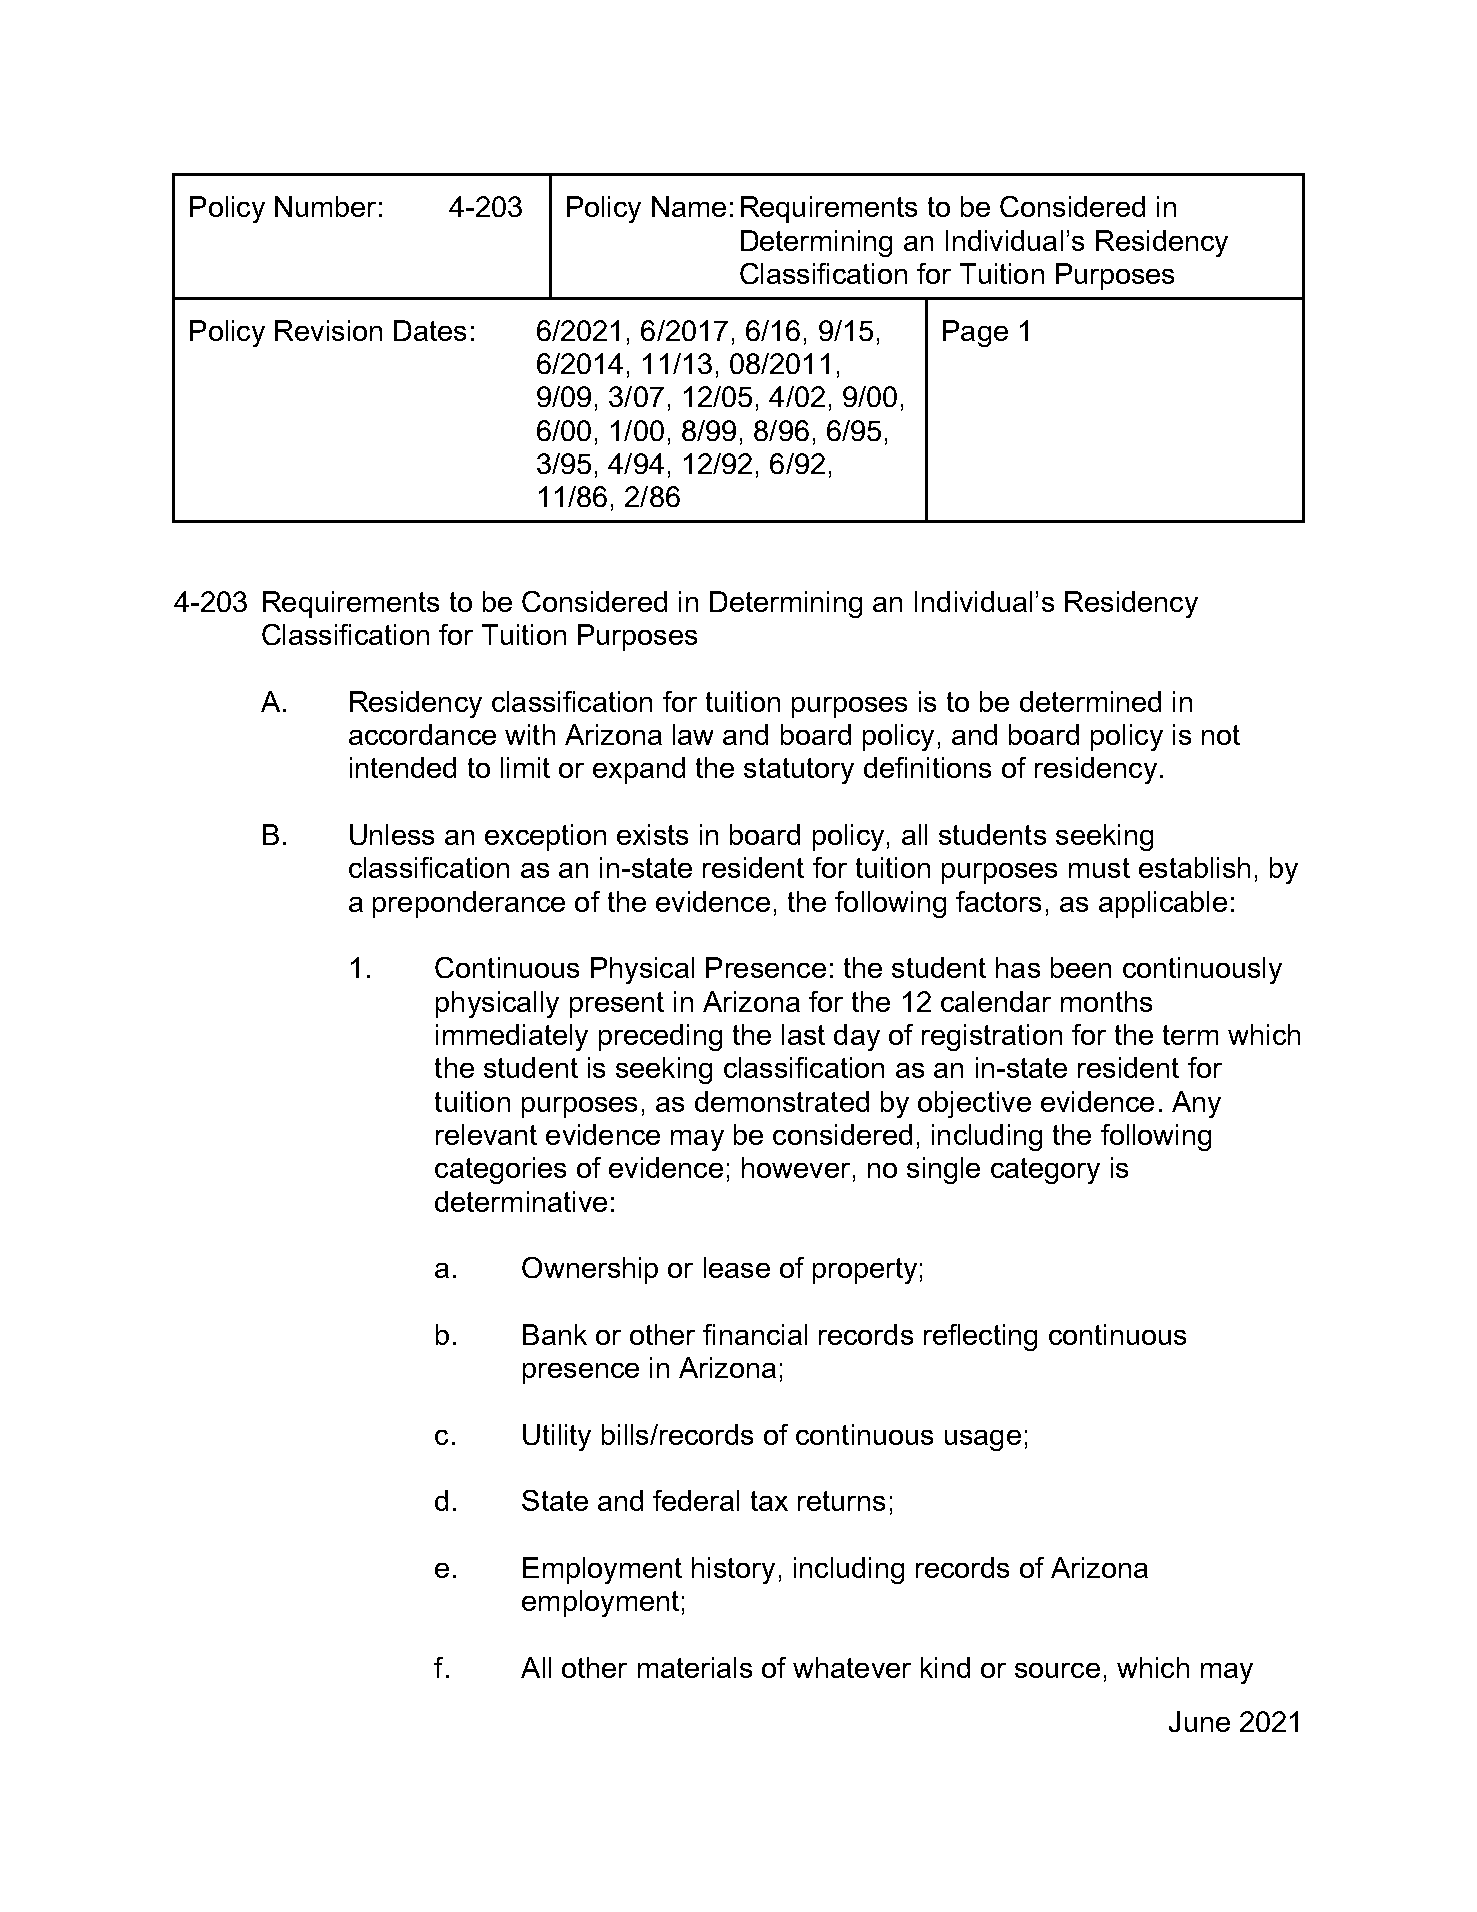 The width and height of the document is (1477, 1912). Describe the element at coordinates (695, 1667) in the document. I see `materials` at that location.
